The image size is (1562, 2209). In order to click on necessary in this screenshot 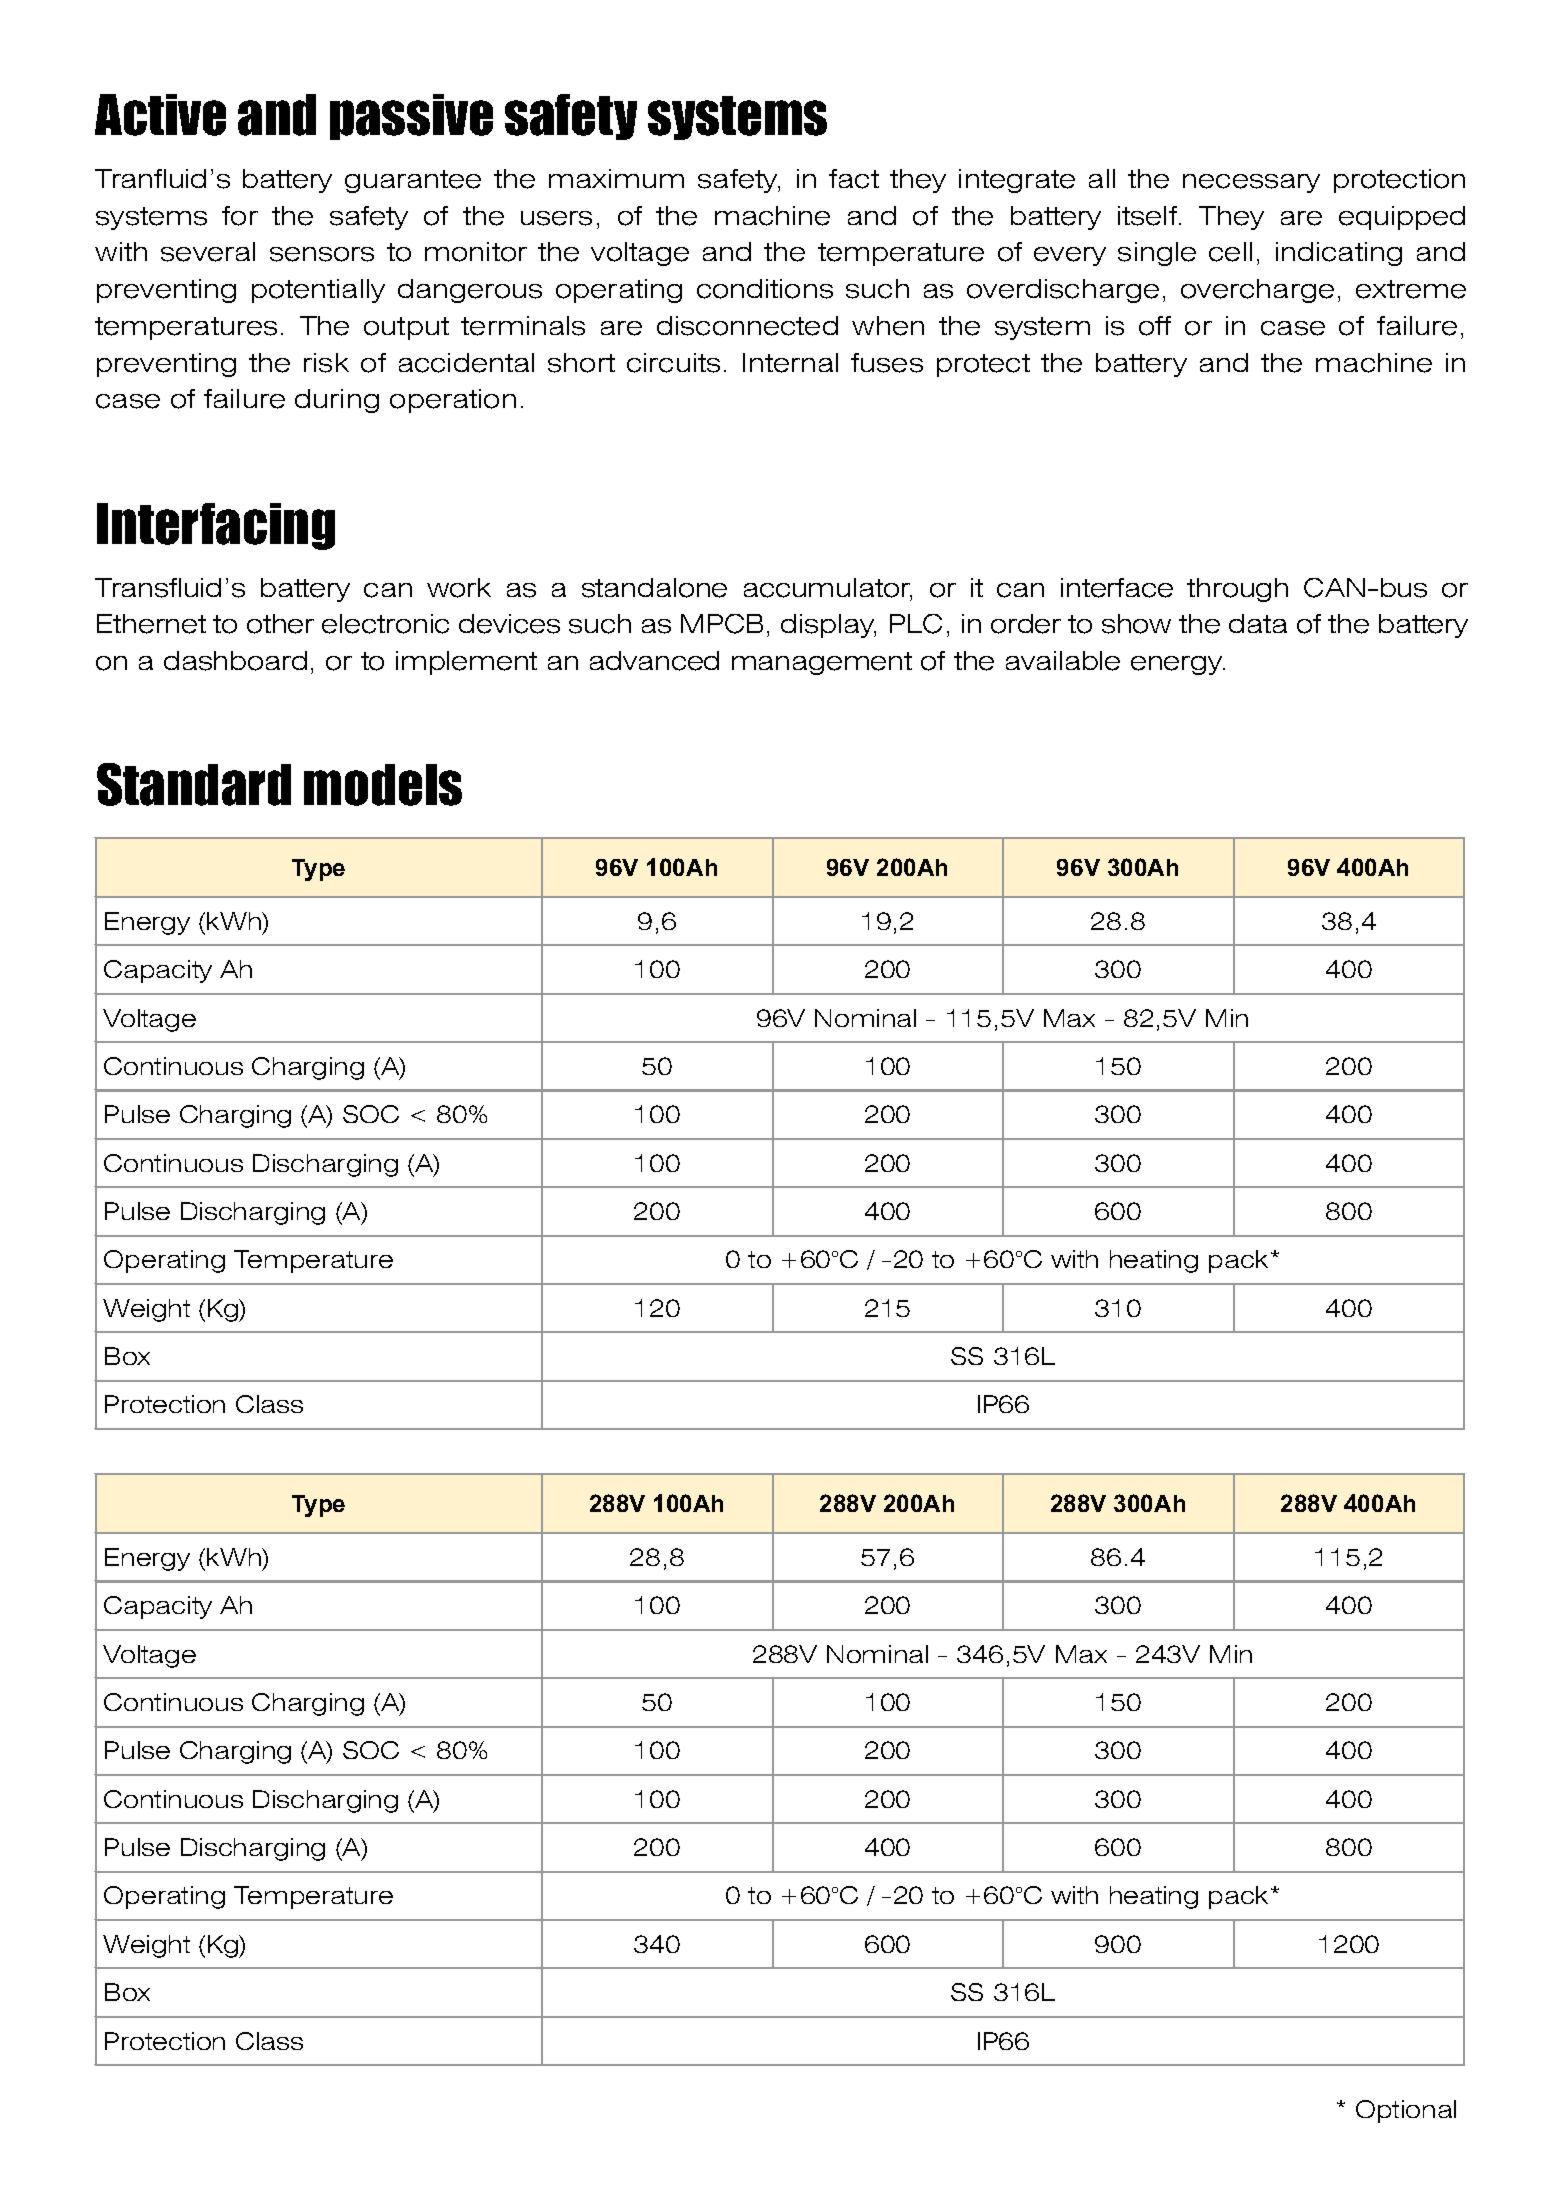, I will do `click(1251, 183)`.
